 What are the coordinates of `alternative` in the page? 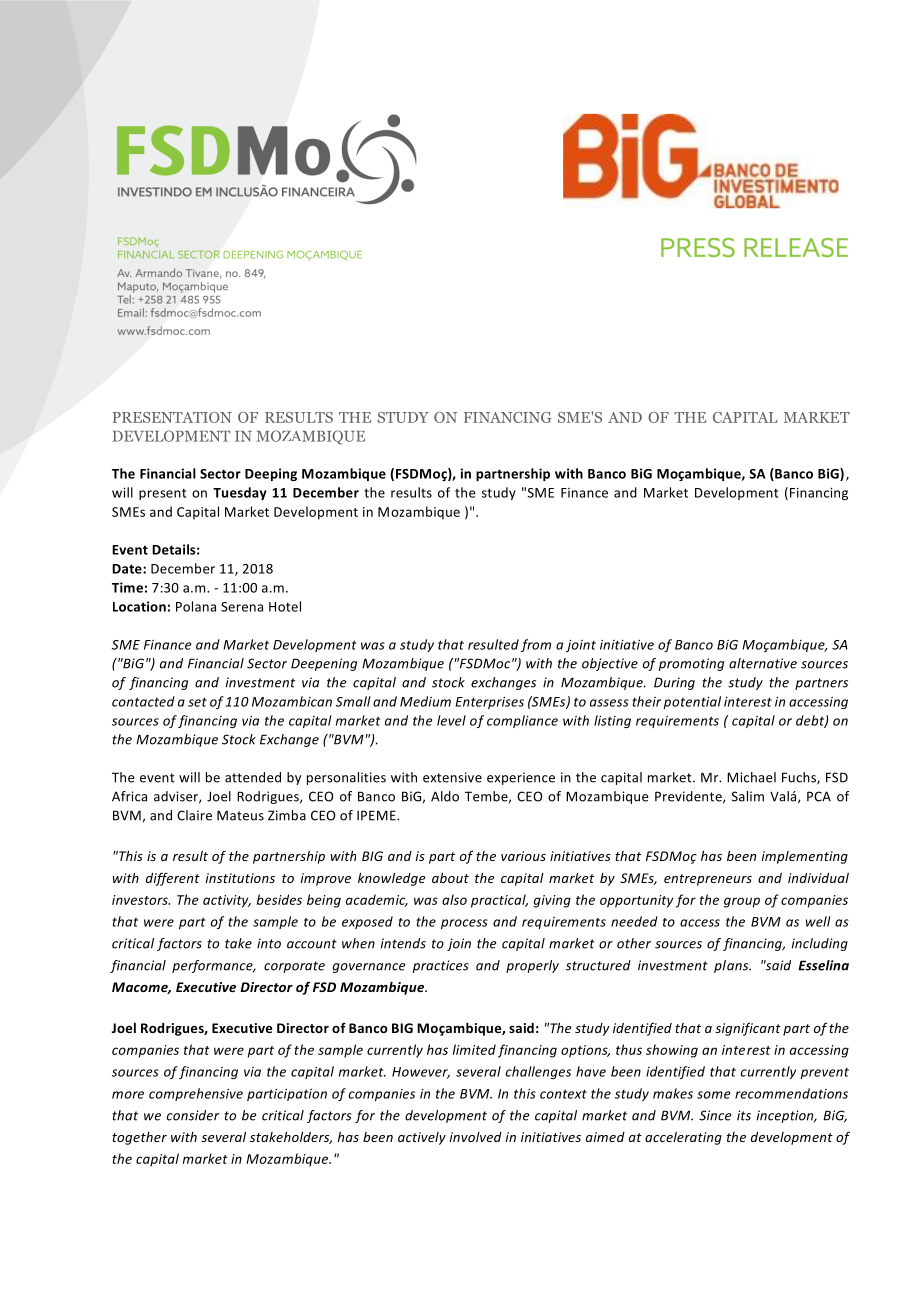 It's located at (763, 663).
